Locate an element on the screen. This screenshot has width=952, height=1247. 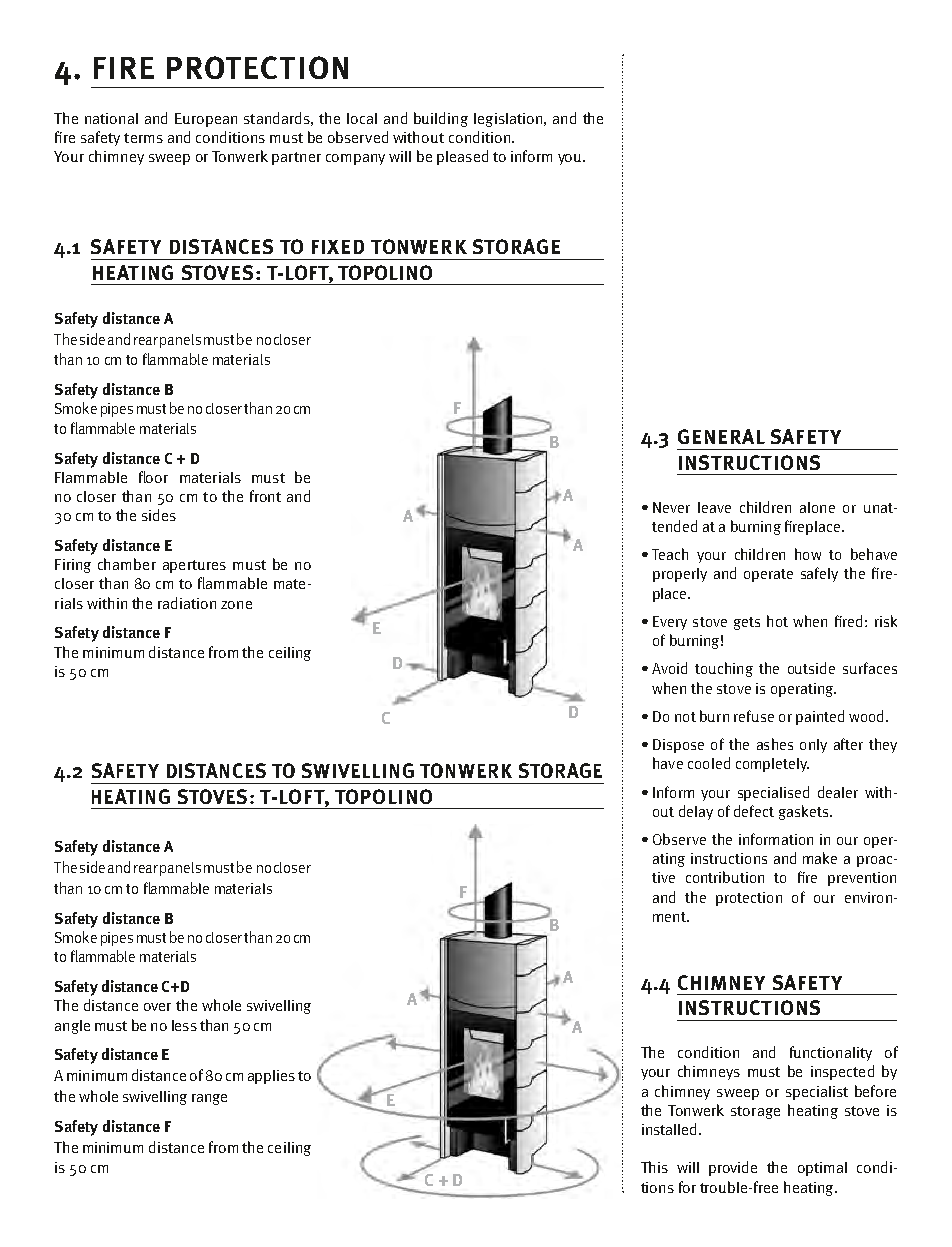
legislation is located at coordinates (508, 120).
